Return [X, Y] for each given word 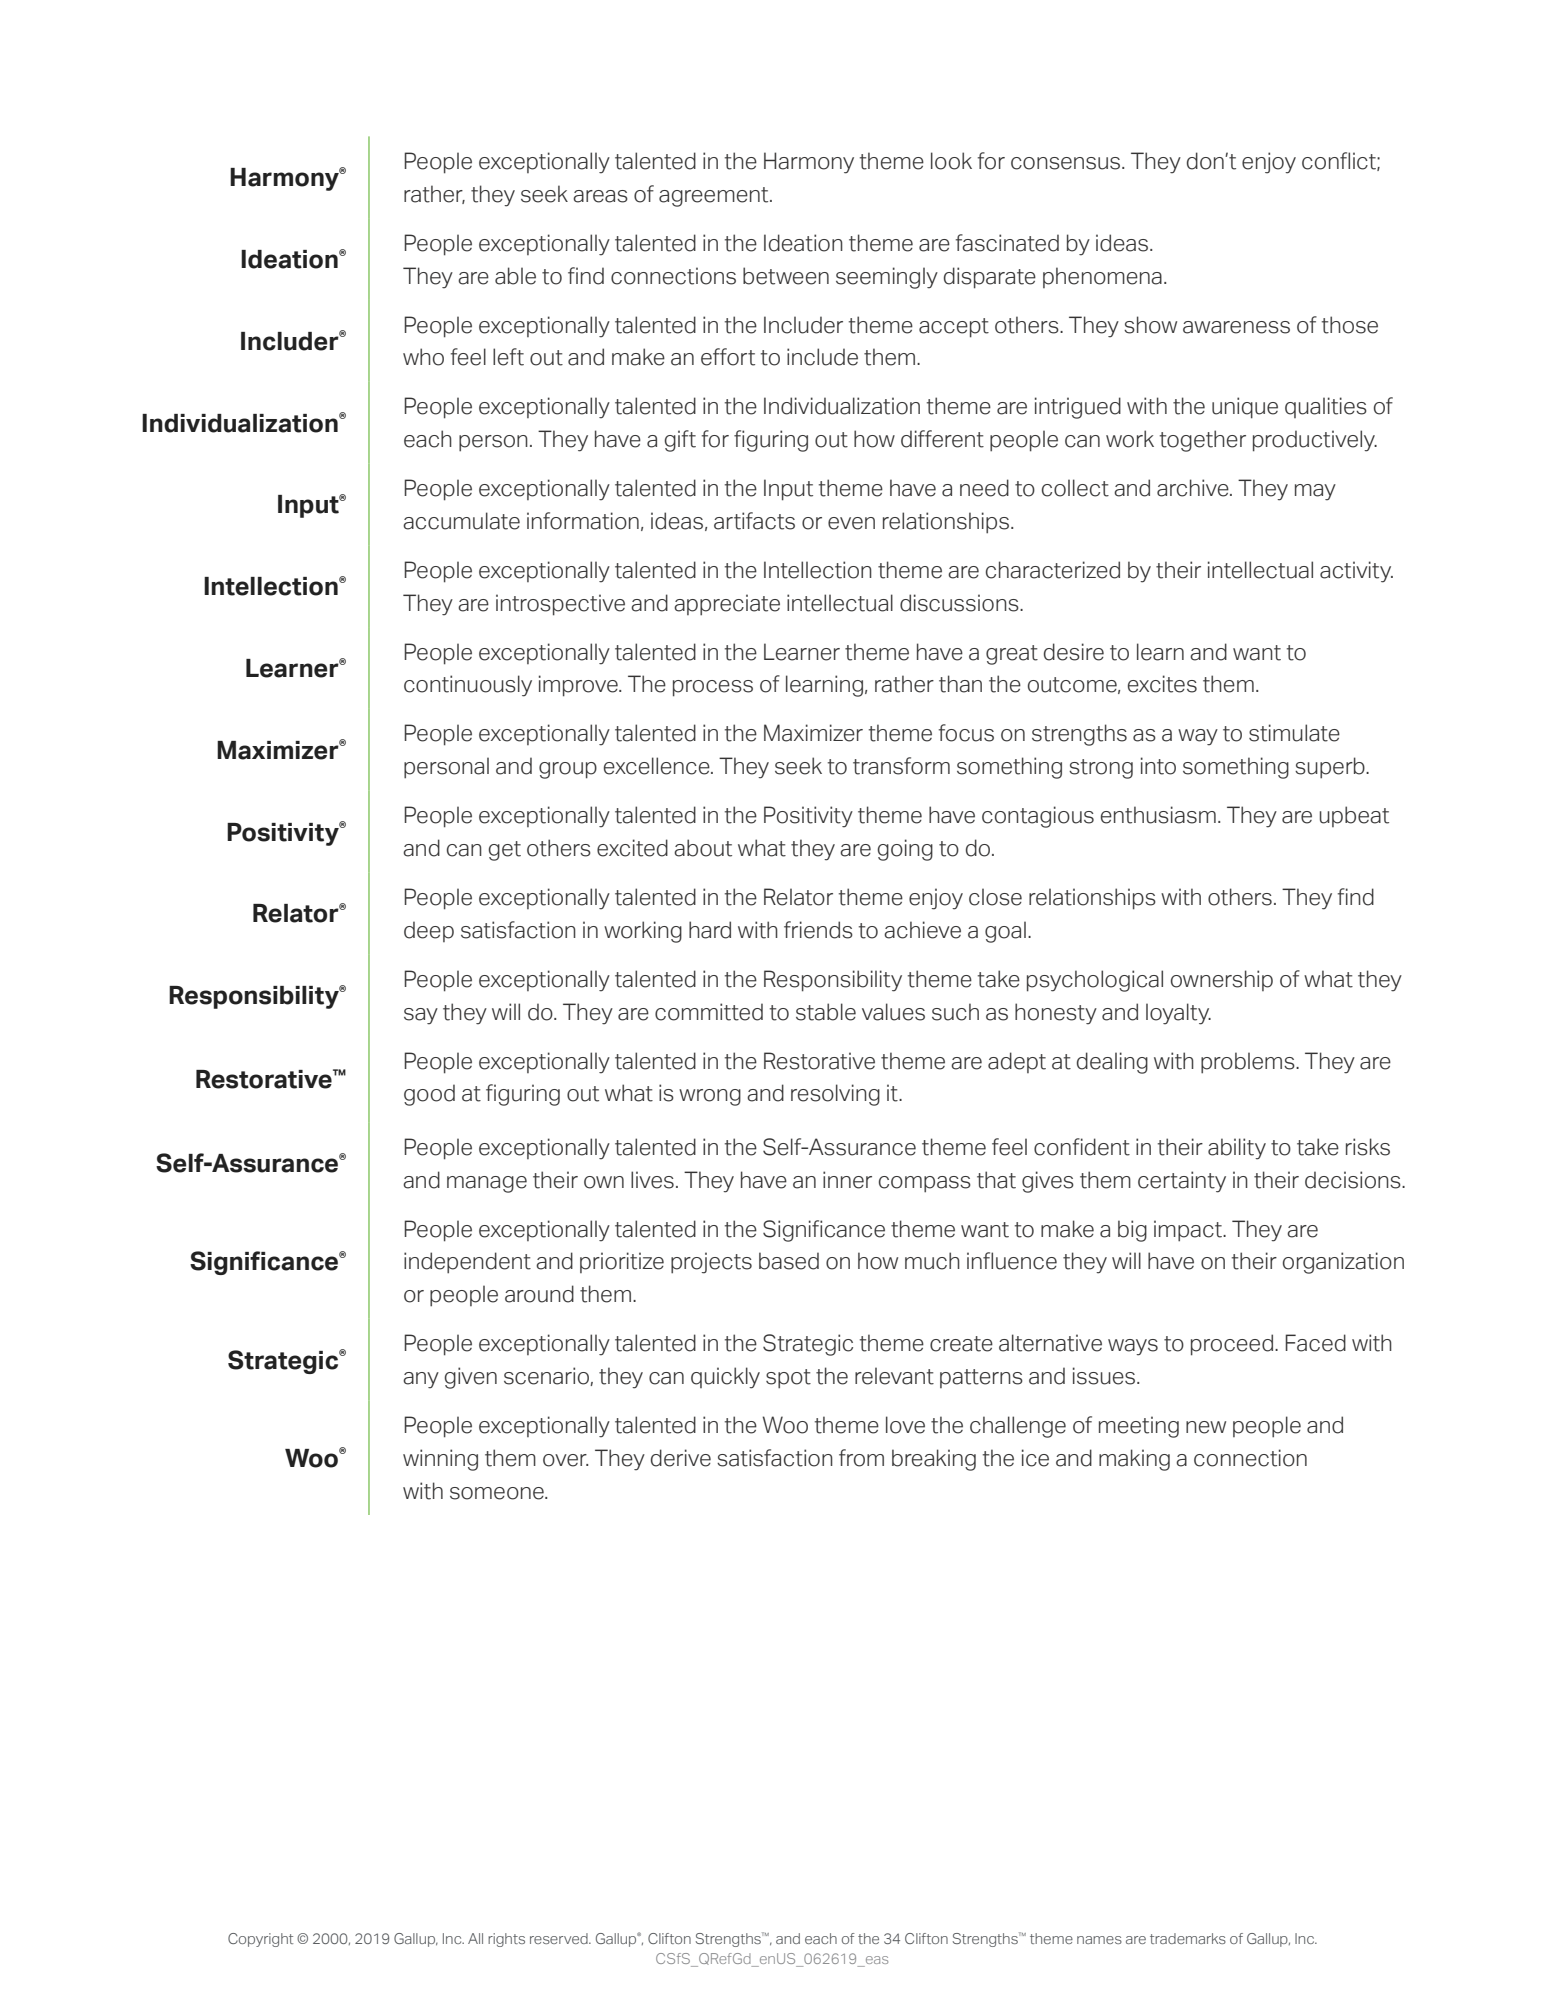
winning [440, 1460]
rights [506, 1940]
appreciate [727, 605]
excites [1162, 684]
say [421, 1016]
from [861, 1458]
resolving [835, 1095]
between [786, 276]
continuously [468, 686]
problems [1249, 1063]
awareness [1236, 327]
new [1206, 1427]
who [423, 357]
